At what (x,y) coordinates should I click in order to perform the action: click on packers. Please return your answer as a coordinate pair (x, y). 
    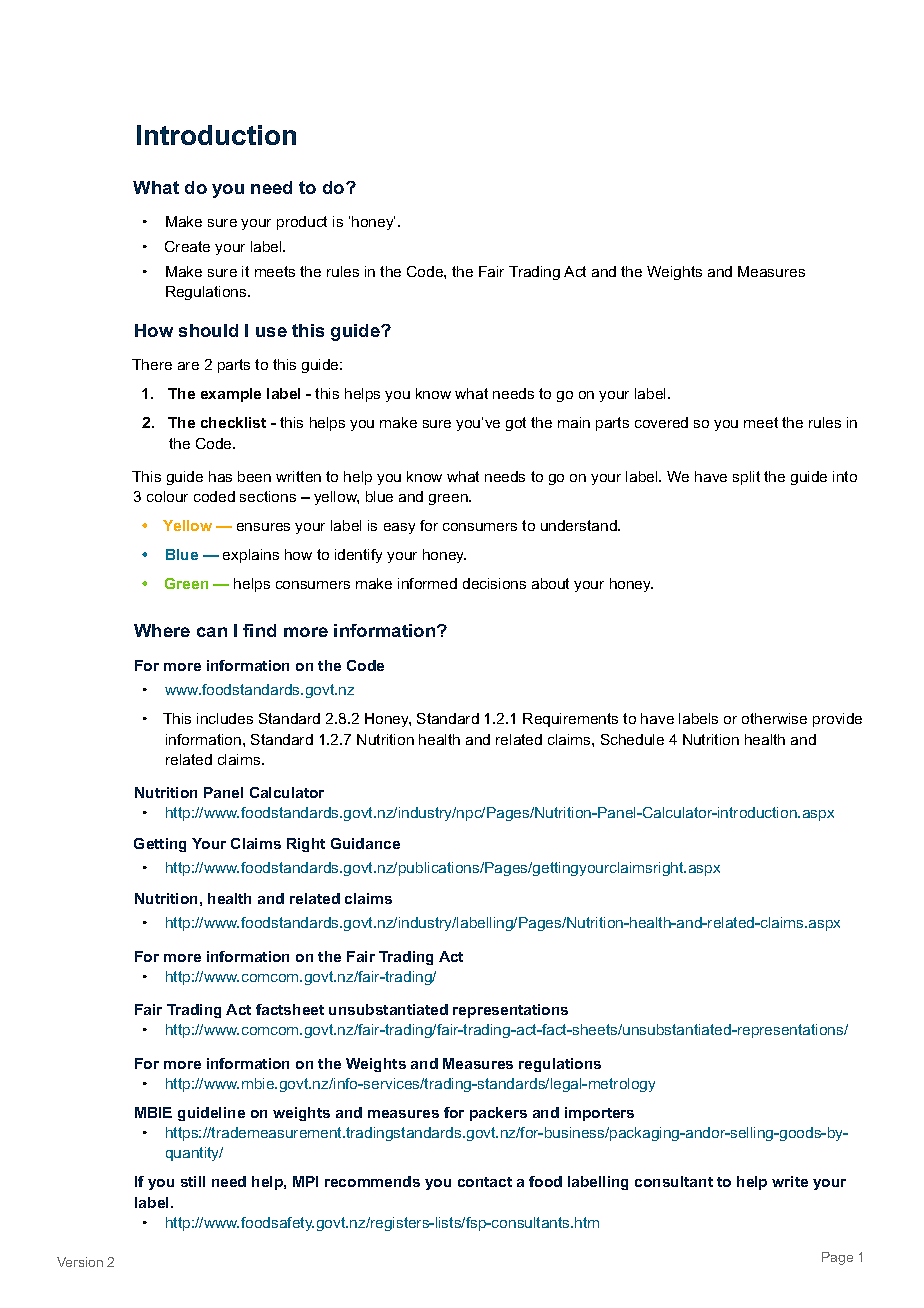
    Looking at the image, I should click on (498, 1114).
